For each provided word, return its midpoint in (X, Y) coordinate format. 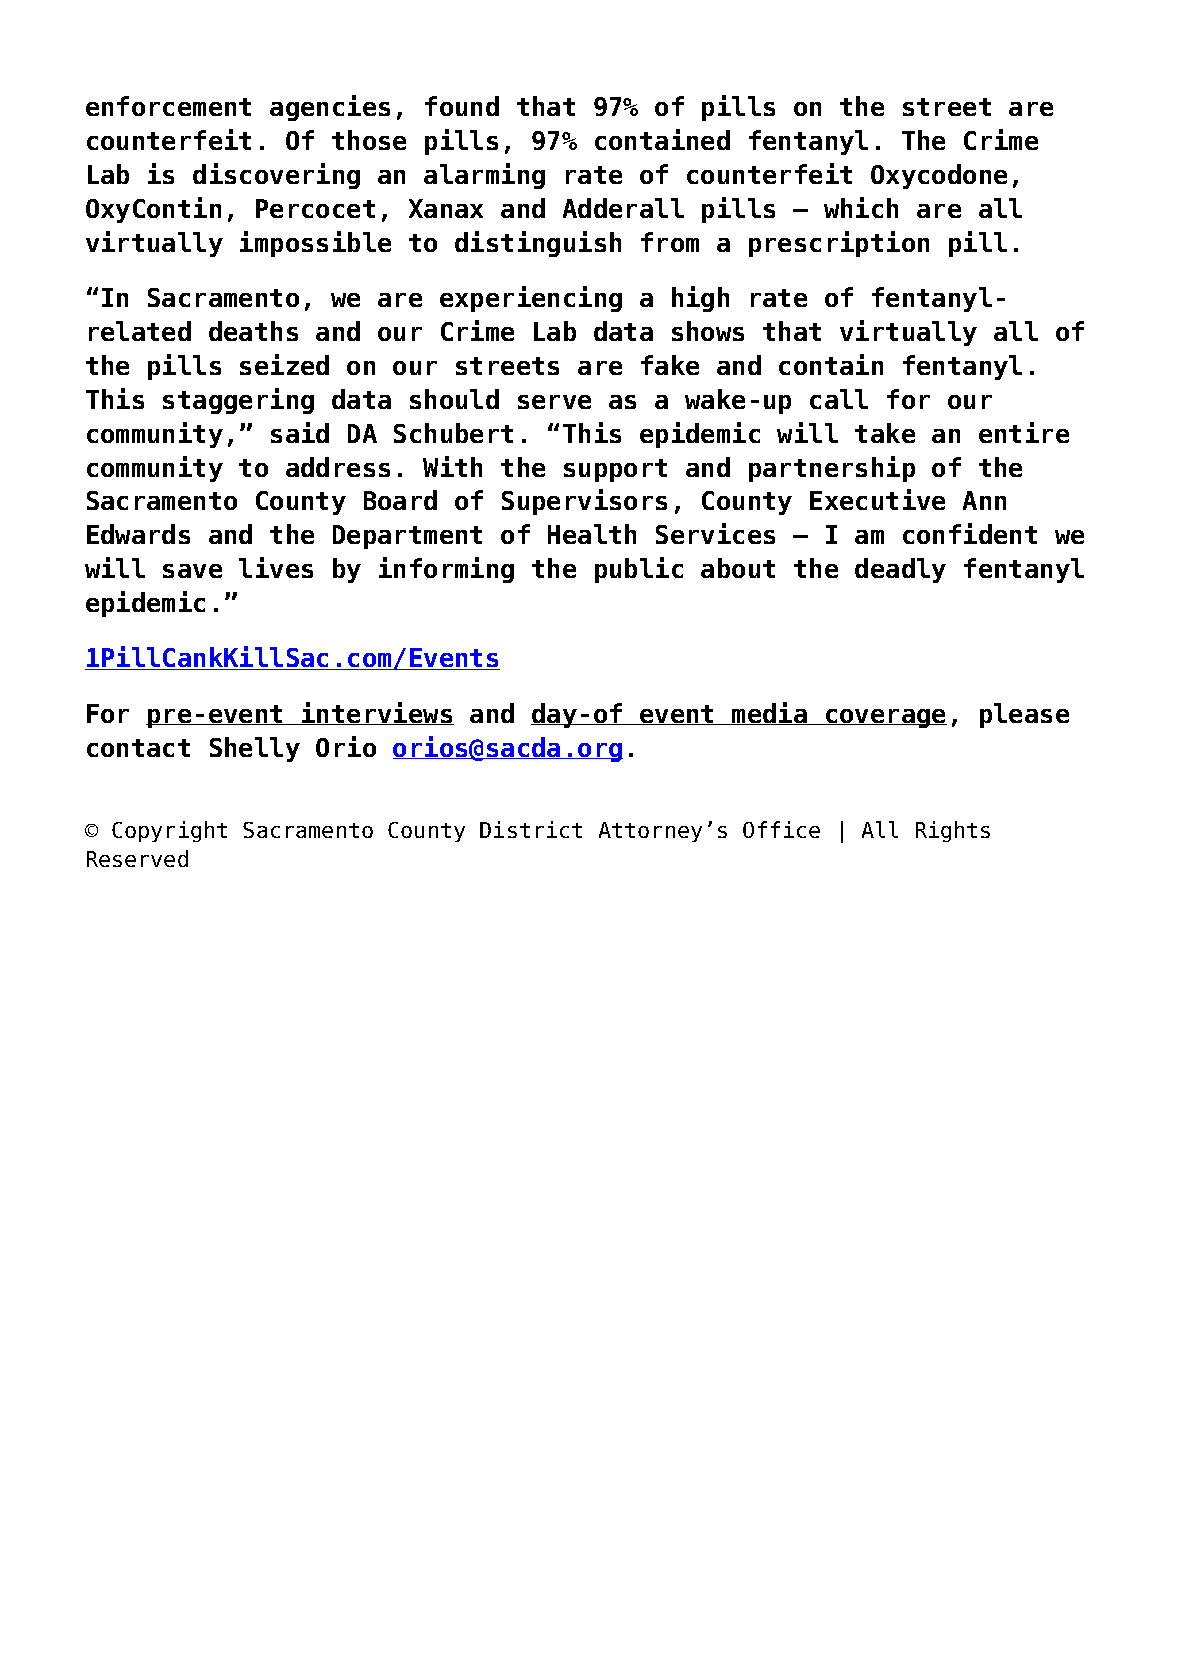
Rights (953, 831)
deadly (900, 570)
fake (670, 365)
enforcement (168, 106)
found (462, 106)
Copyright (169, 831)
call (839, 399)
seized (284, 364)
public (639, 570)
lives (276, 567)
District (531, 829)
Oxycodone (939, 176)
